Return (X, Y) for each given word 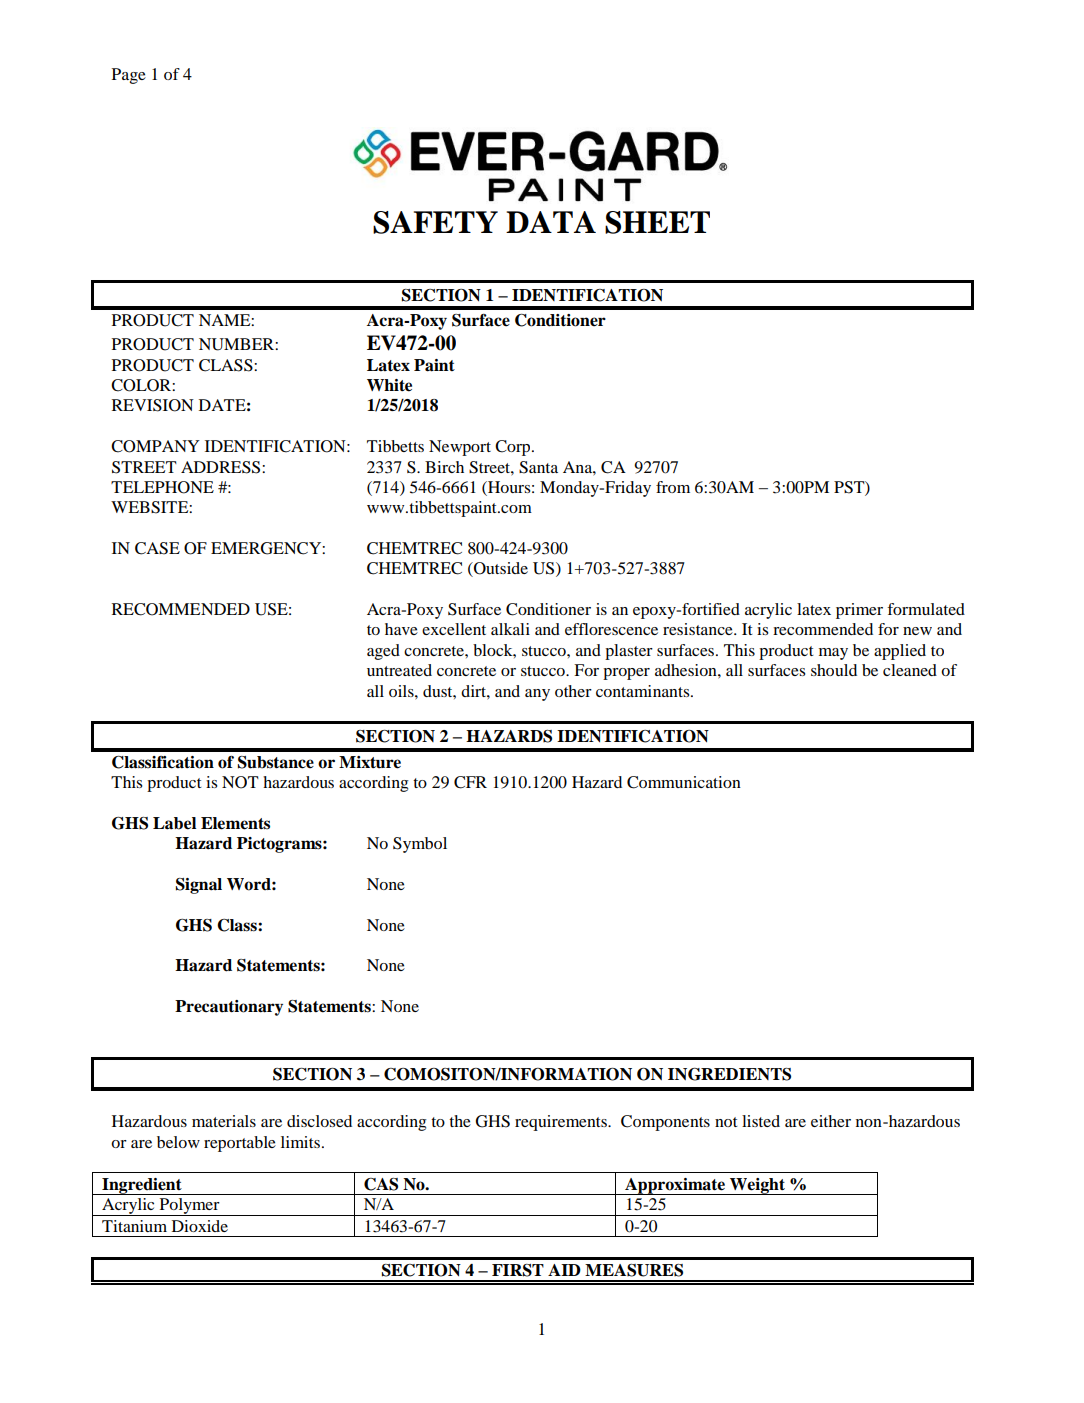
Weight (757, 1186)
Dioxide (200, 1226)
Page (129, 76)
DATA (551, 222)
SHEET (657, 222)
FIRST (518, 1270)
